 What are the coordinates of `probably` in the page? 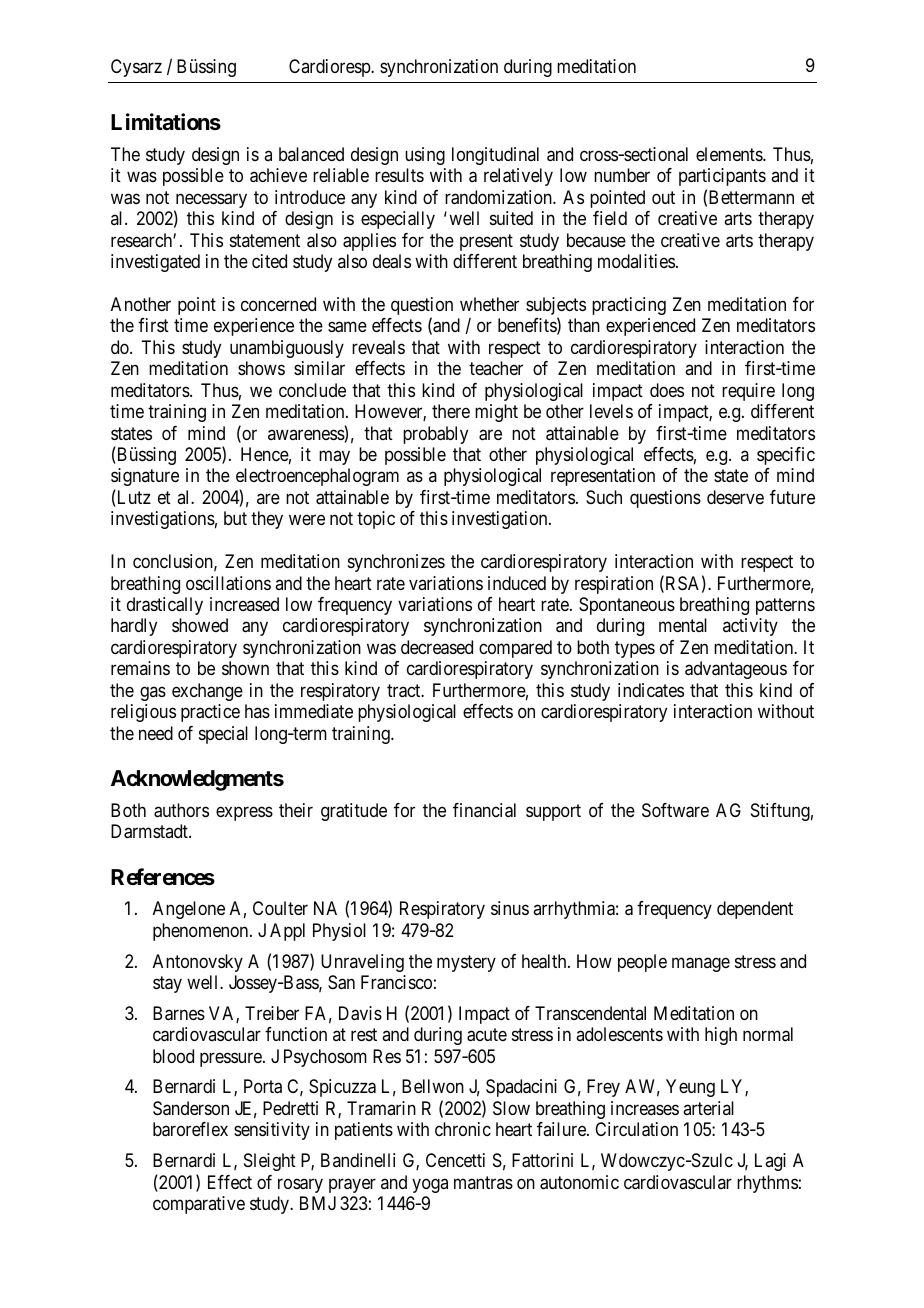 It's located at (435, 435).
